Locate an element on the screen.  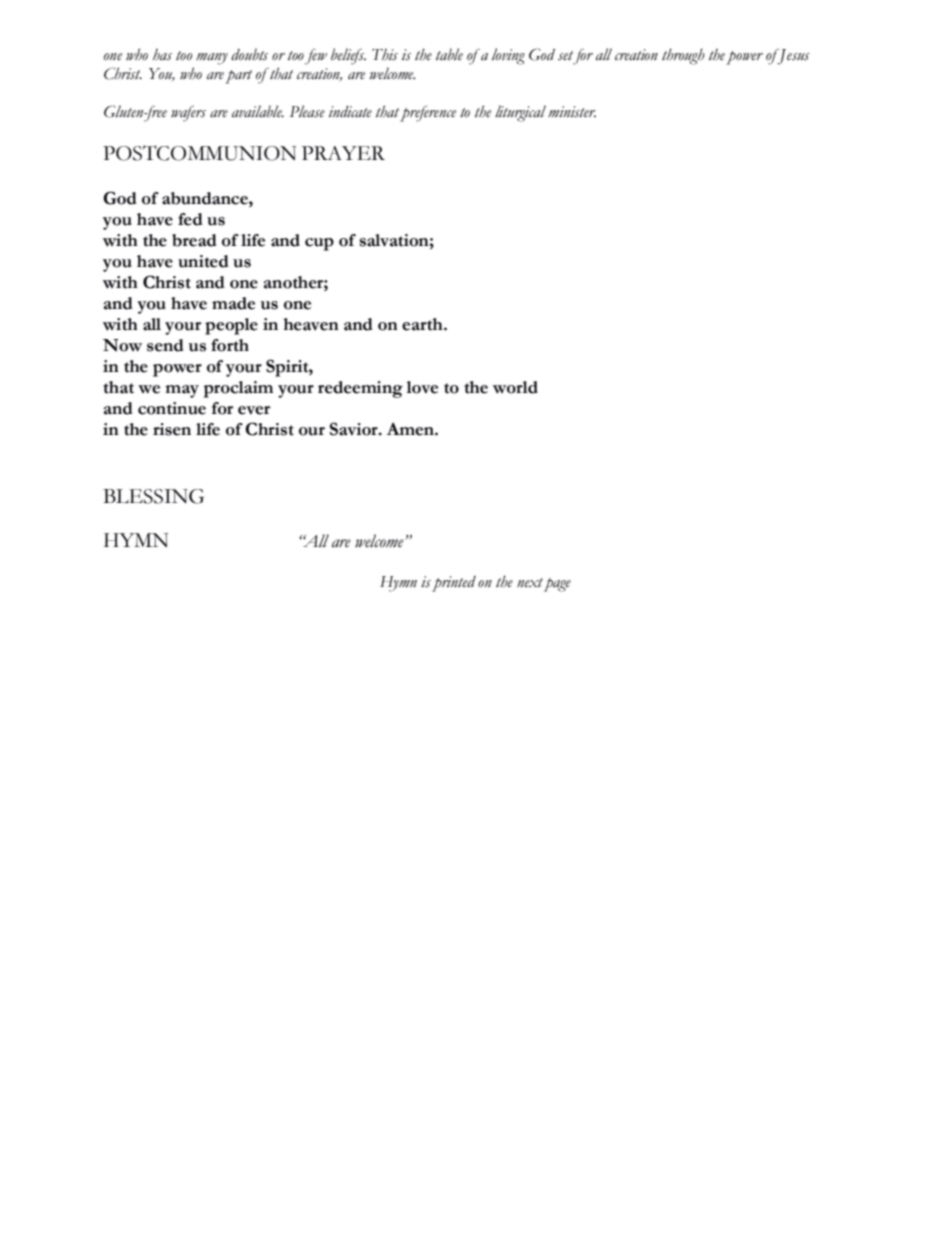
This is located at coordinates (385, 55).
